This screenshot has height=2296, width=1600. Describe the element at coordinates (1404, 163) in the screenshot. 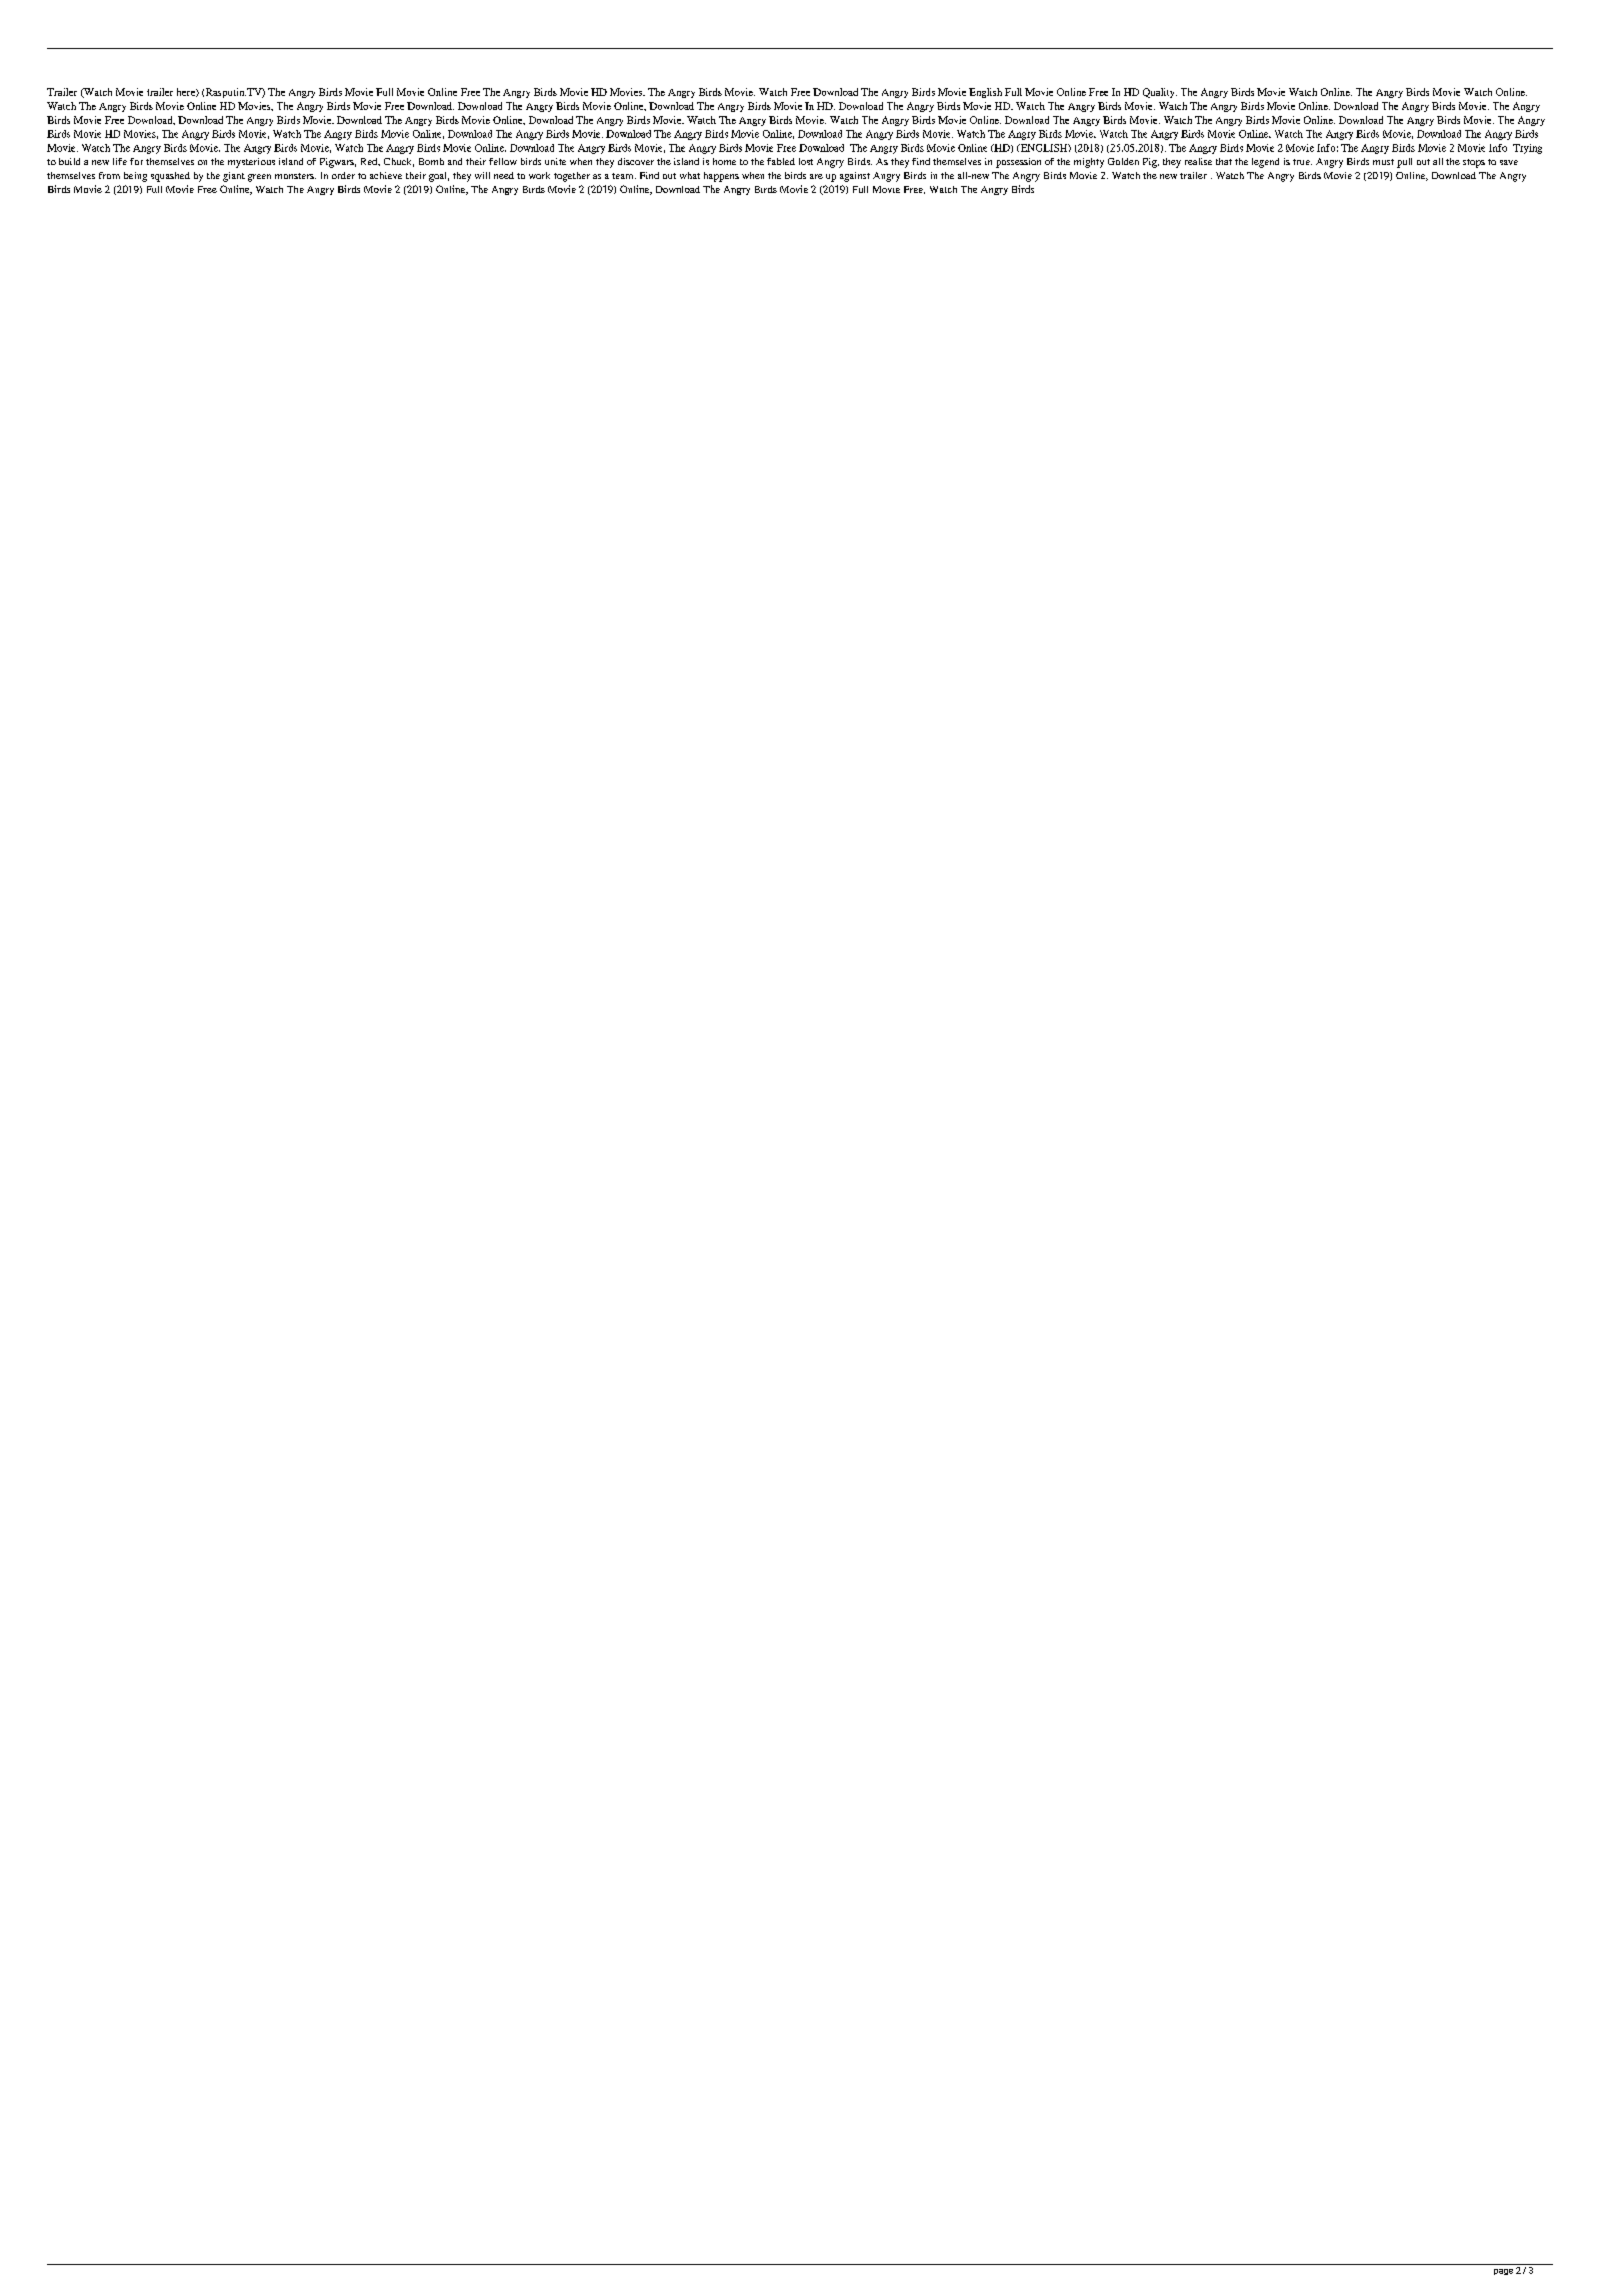

I see `pull` at that location.
